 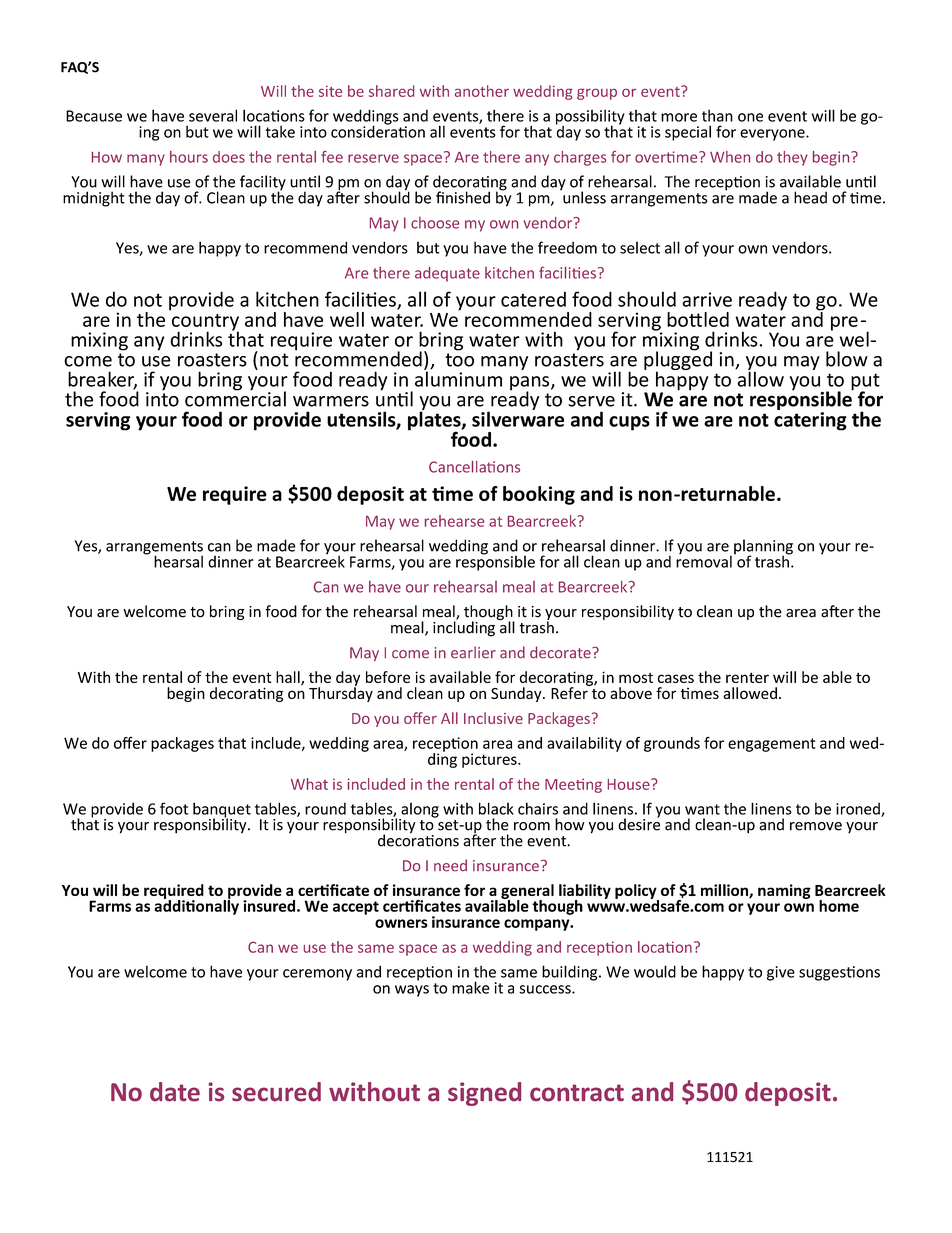 I want to click on hall, so click(x=289, y=678).
